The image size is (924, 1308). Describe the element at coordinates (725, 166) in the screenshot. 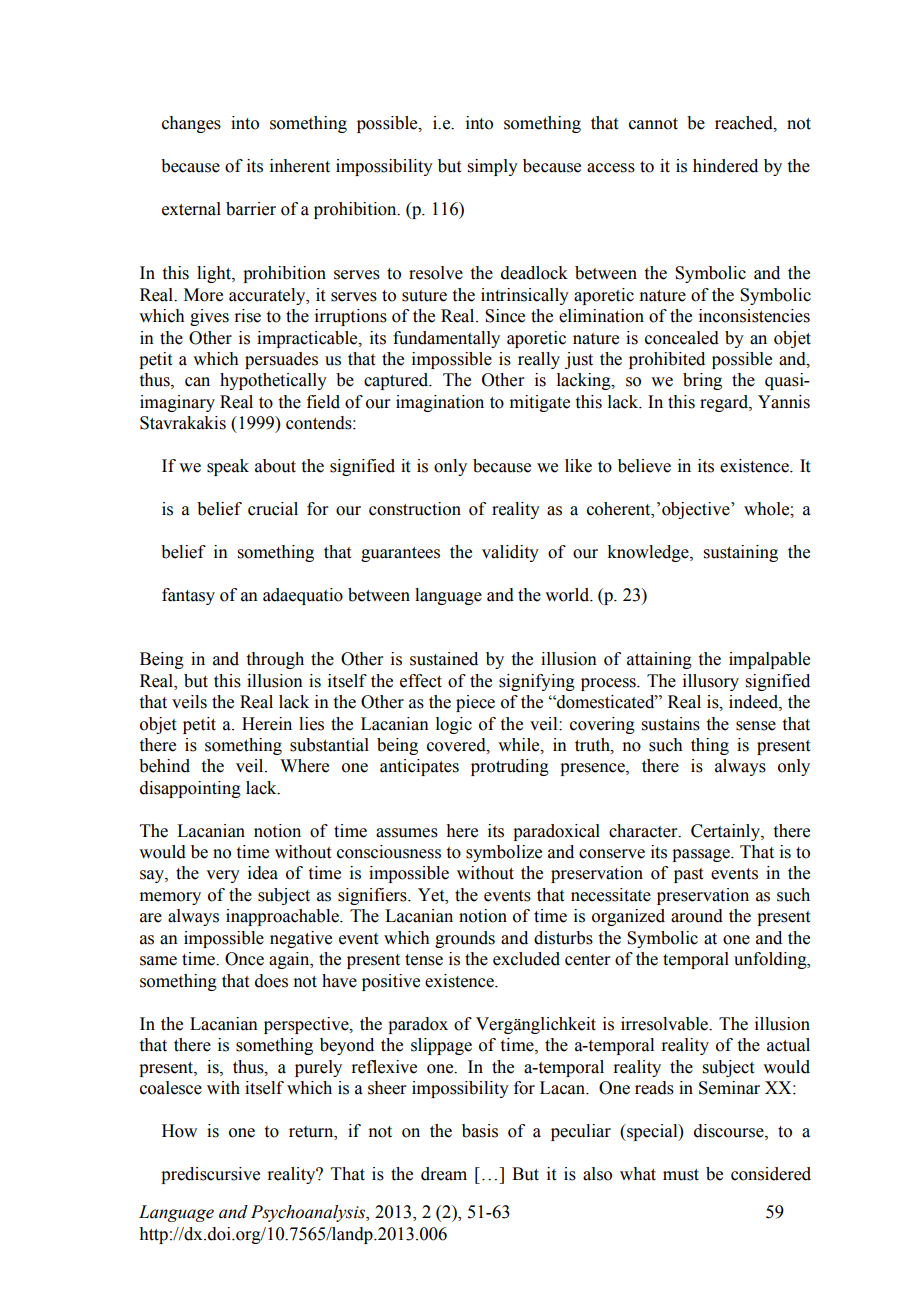

I see `hindered` at that location.
